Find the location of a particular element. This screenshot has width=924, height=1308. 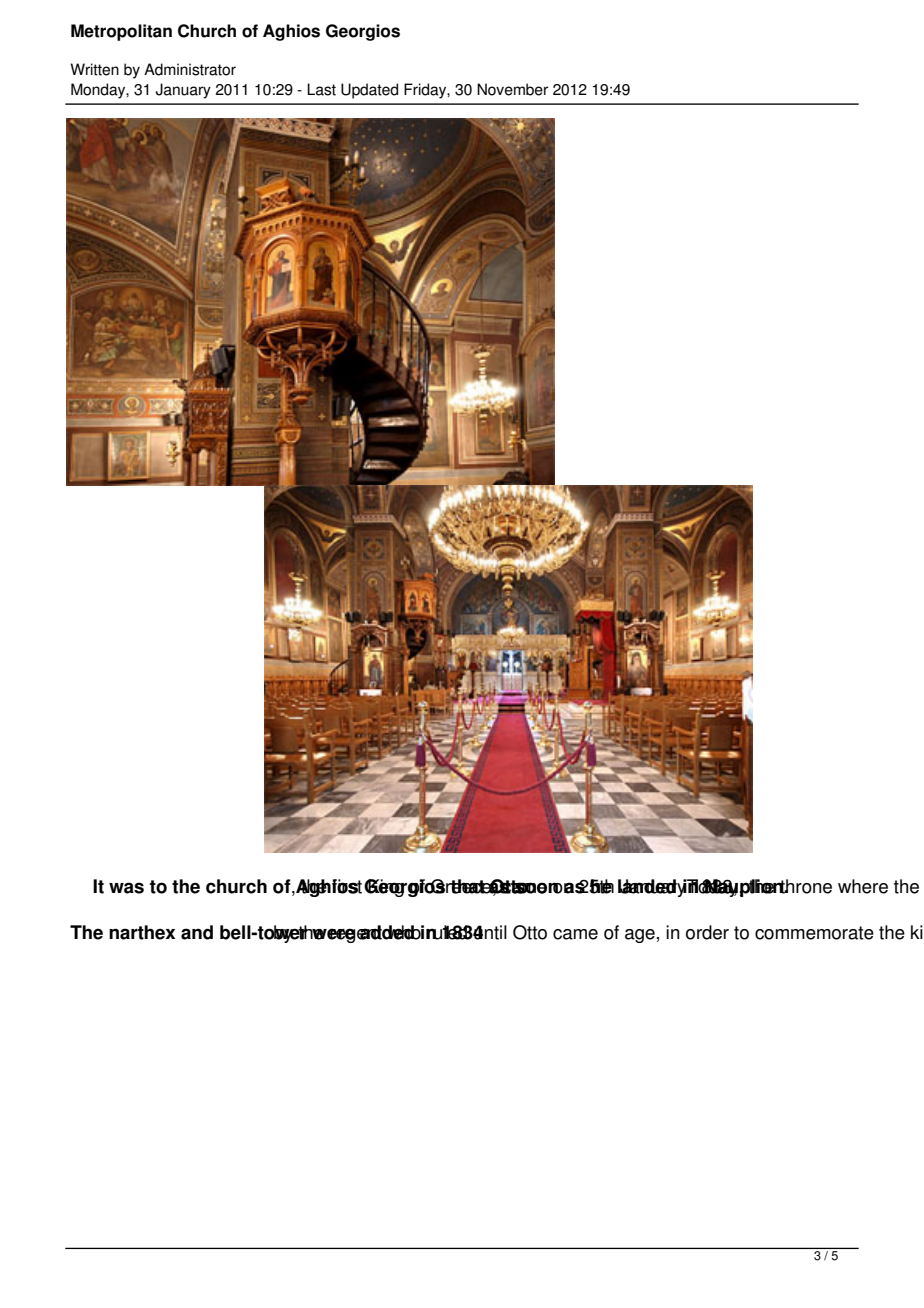

Administrator is located at coordinates (190, 69).
